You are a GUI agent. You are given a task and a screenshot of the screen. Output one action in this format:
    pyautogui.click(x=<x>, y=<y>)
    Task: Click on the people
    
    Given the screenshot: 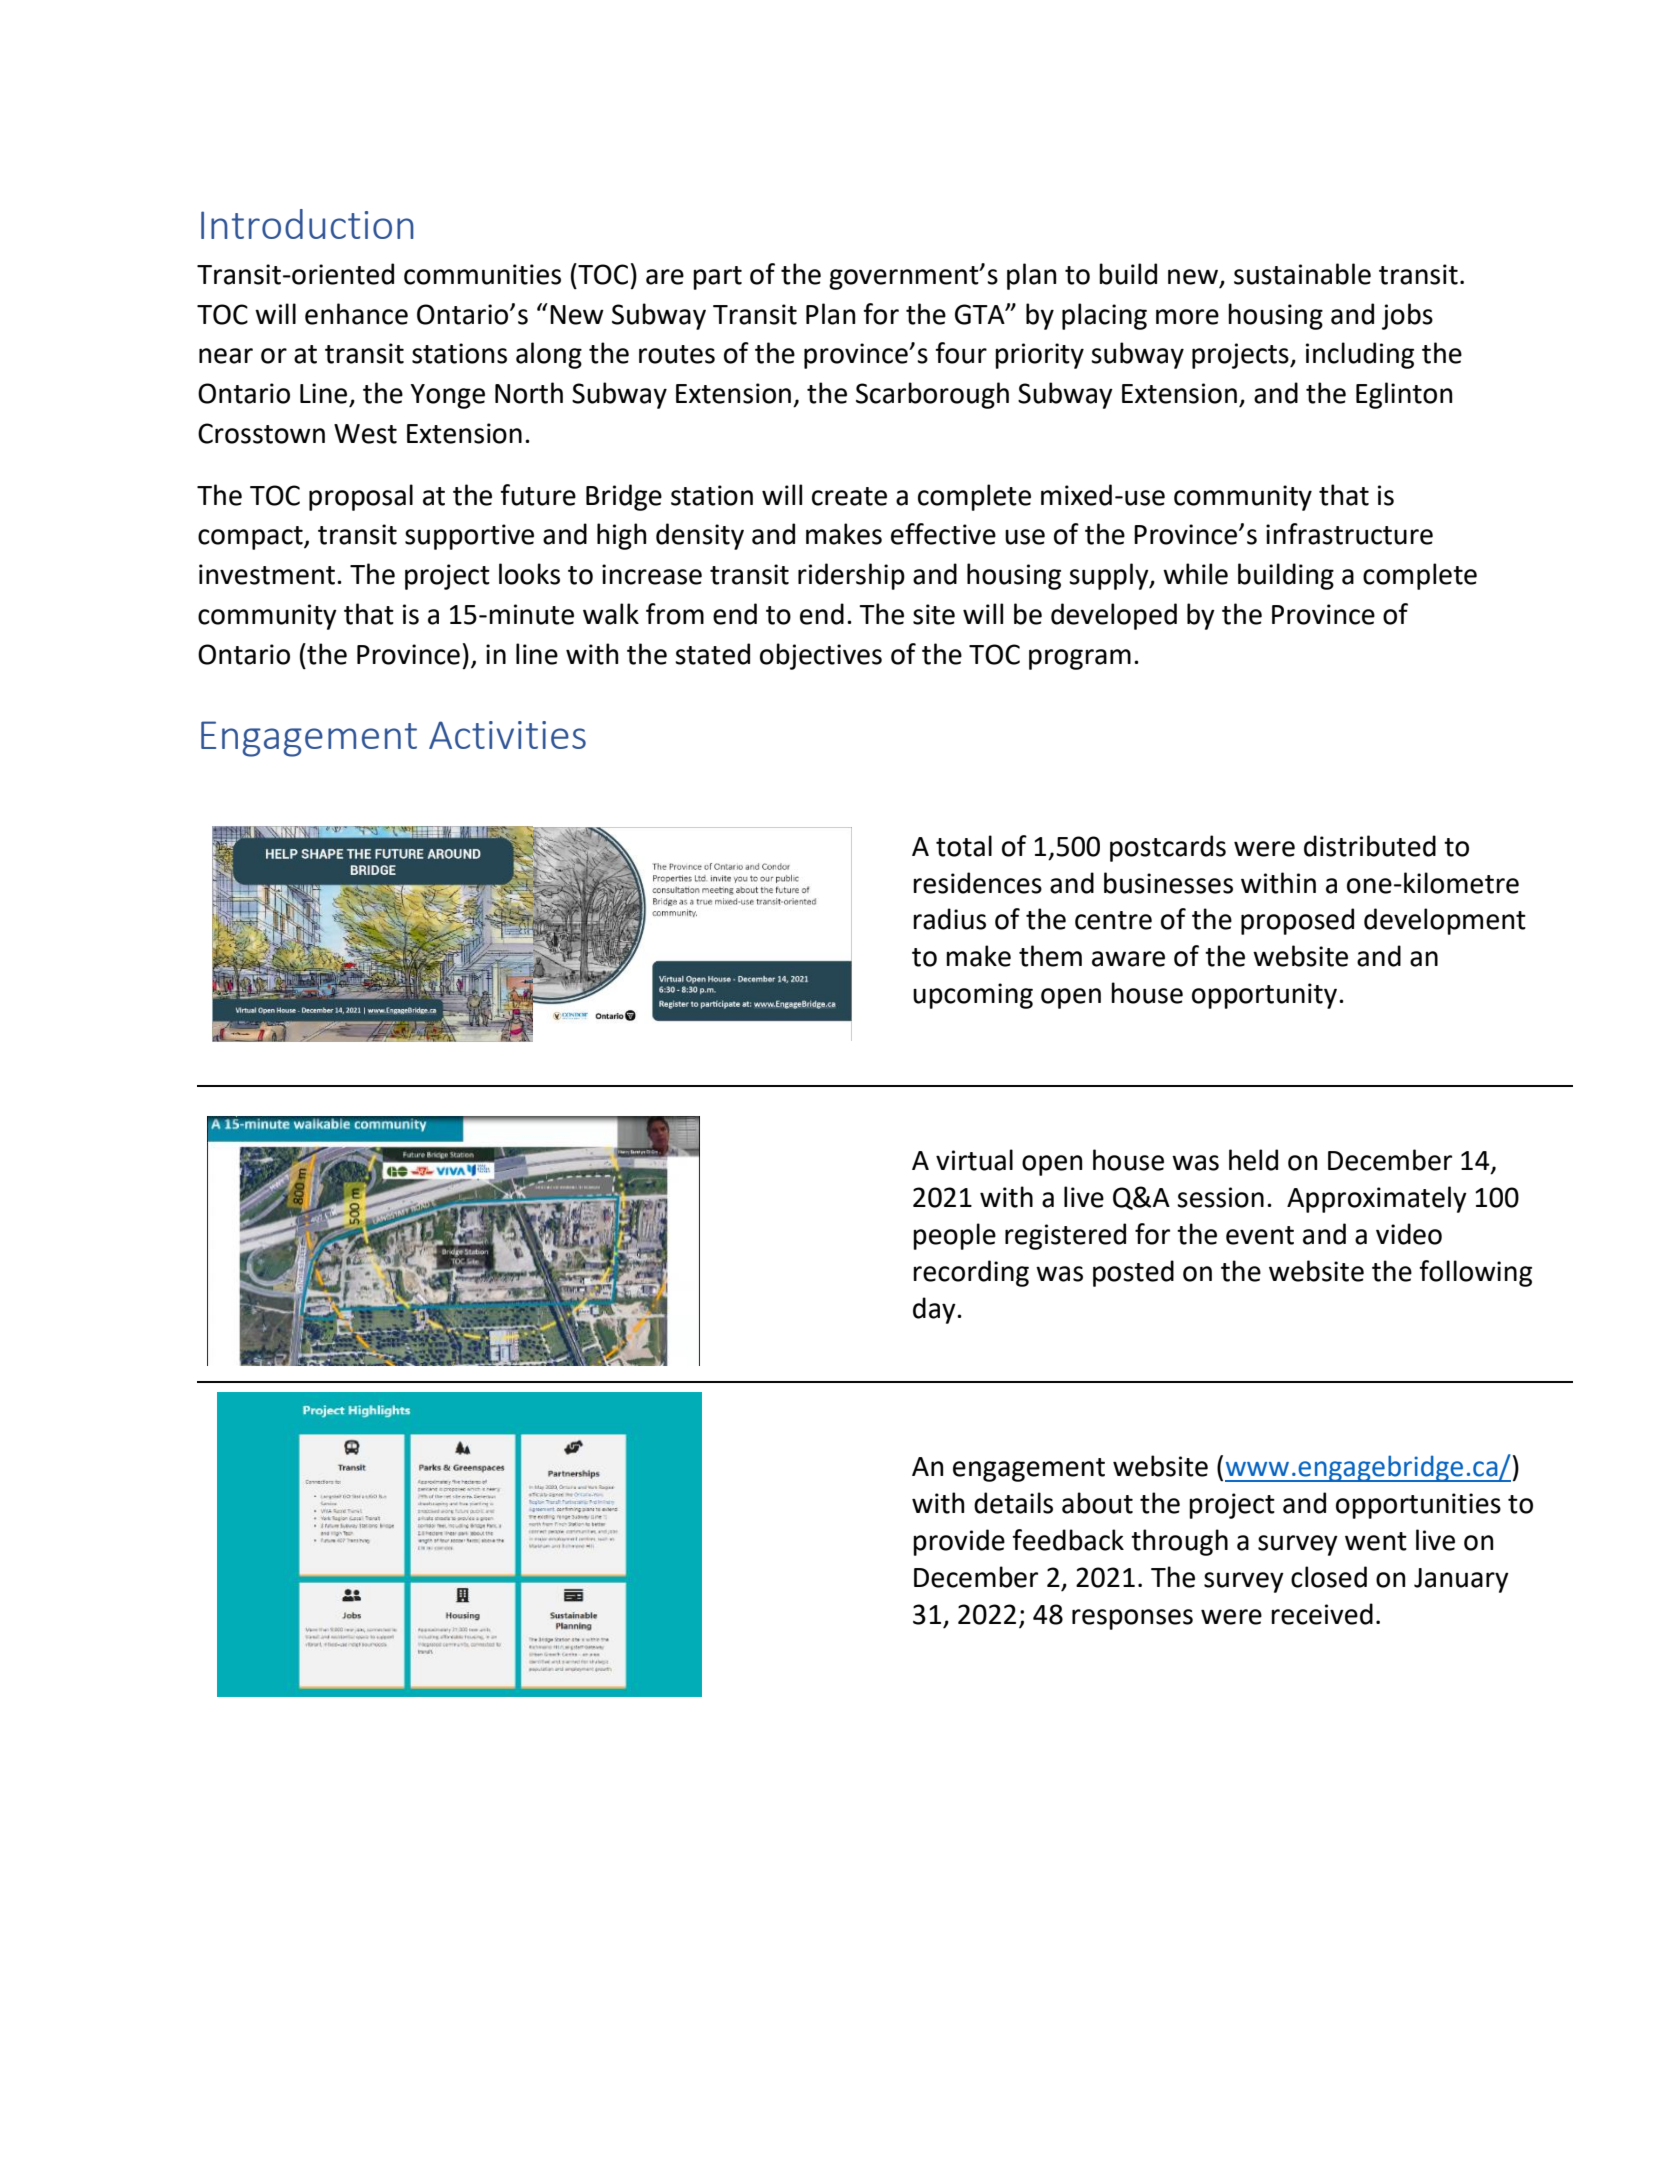 What is the action you would take?
    pyautogui.click(x=954, y=1236)
